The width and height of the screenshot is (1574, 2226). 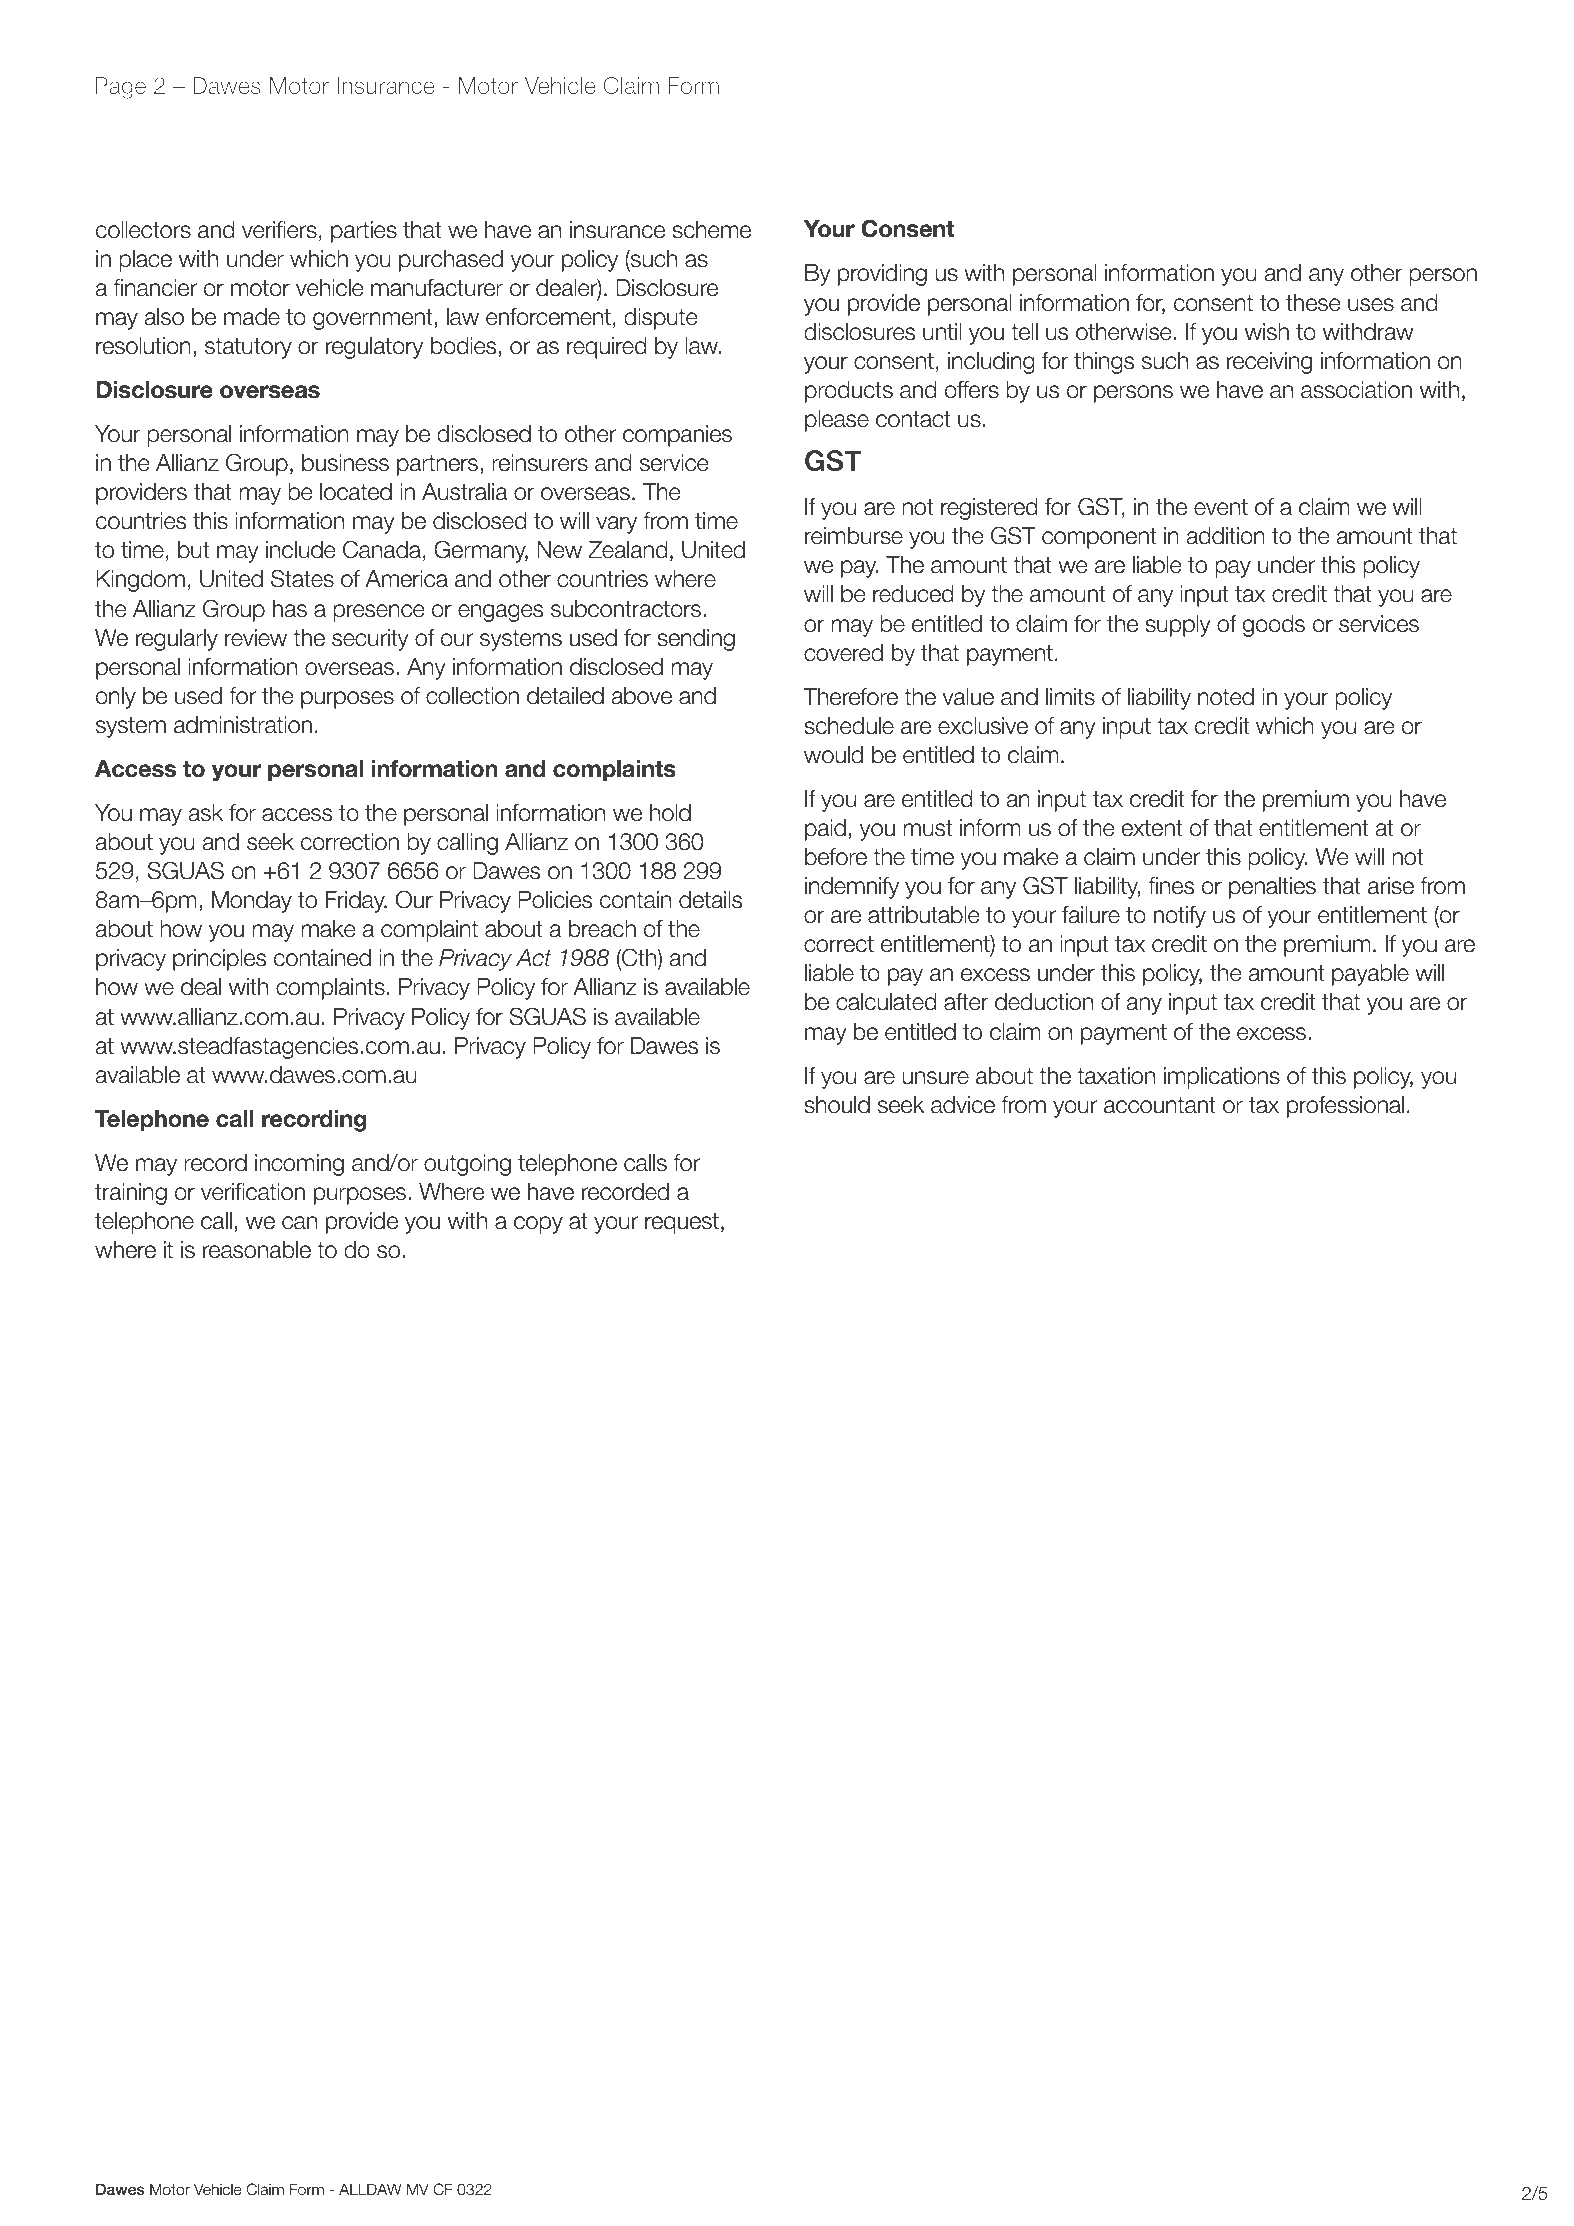 What do you see at coordinates (253, 1192) in the screenshot?
I see `verification` at bounding box center [253, 1192].
